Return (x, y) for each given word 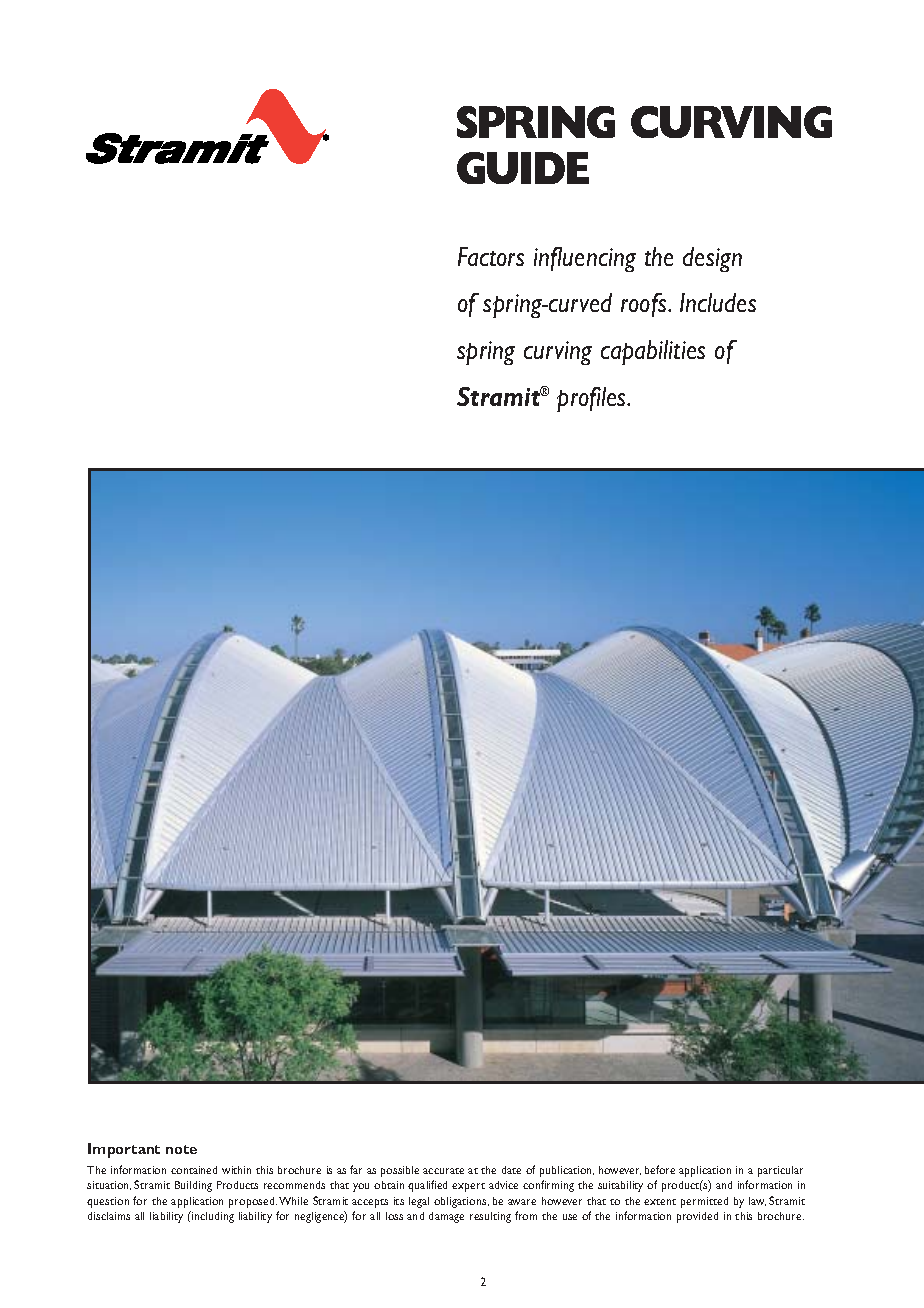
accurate (443, 1171)
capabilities (653, 352)
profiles (592, 399)
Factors (491, 256)
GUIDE (523, 168)
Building (193, 1186)
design (712, 259)
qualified (427, 1186)
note (181, 1149)
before (660, 1169)
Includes (718, 302)
